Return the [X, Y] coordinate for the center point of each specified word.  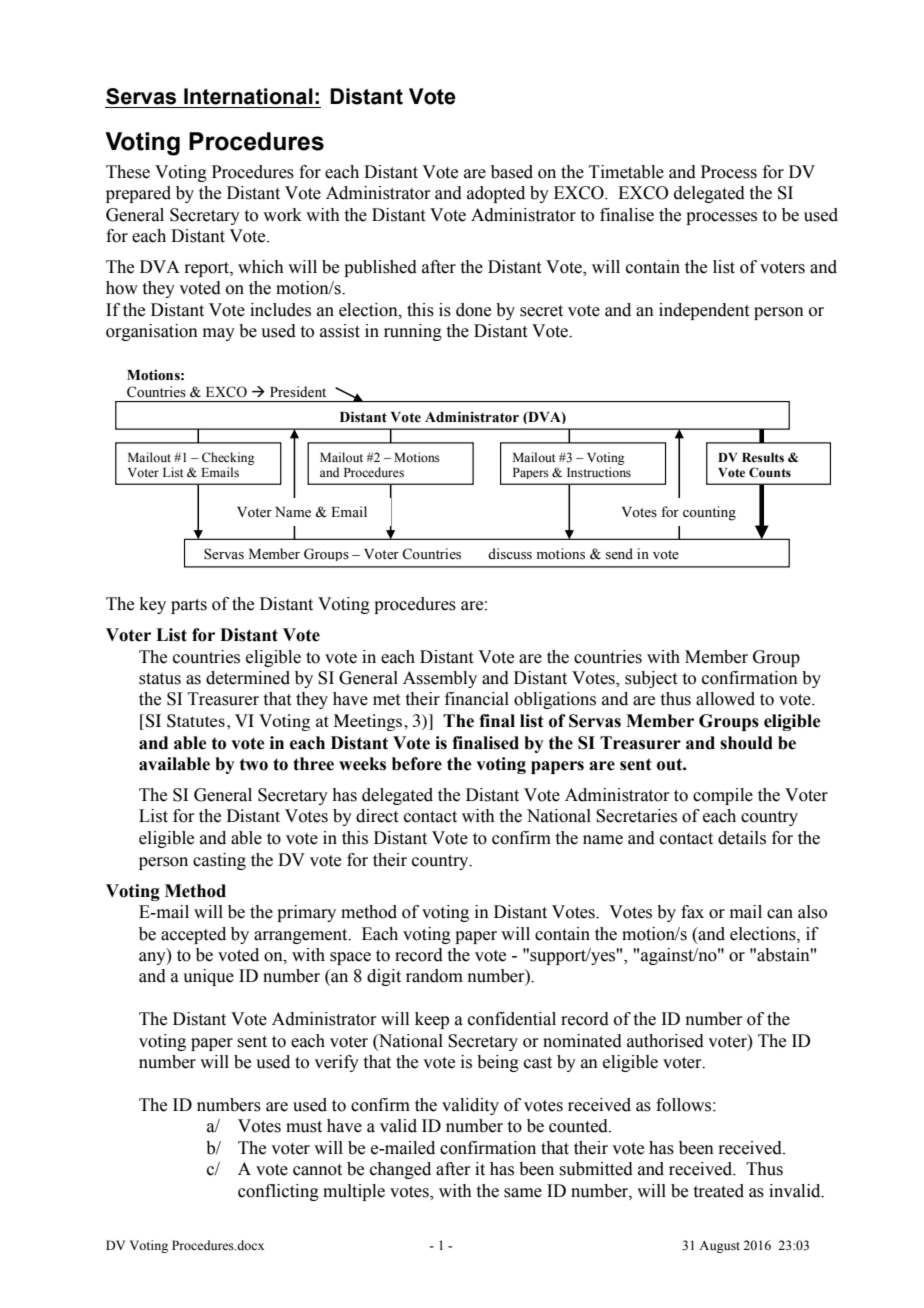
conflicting [278, 1192]
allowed [725, 699]
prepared [138, 194]
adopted [496, 194]
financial [477, 699]
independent [704, 311]
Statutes [196, 721]
